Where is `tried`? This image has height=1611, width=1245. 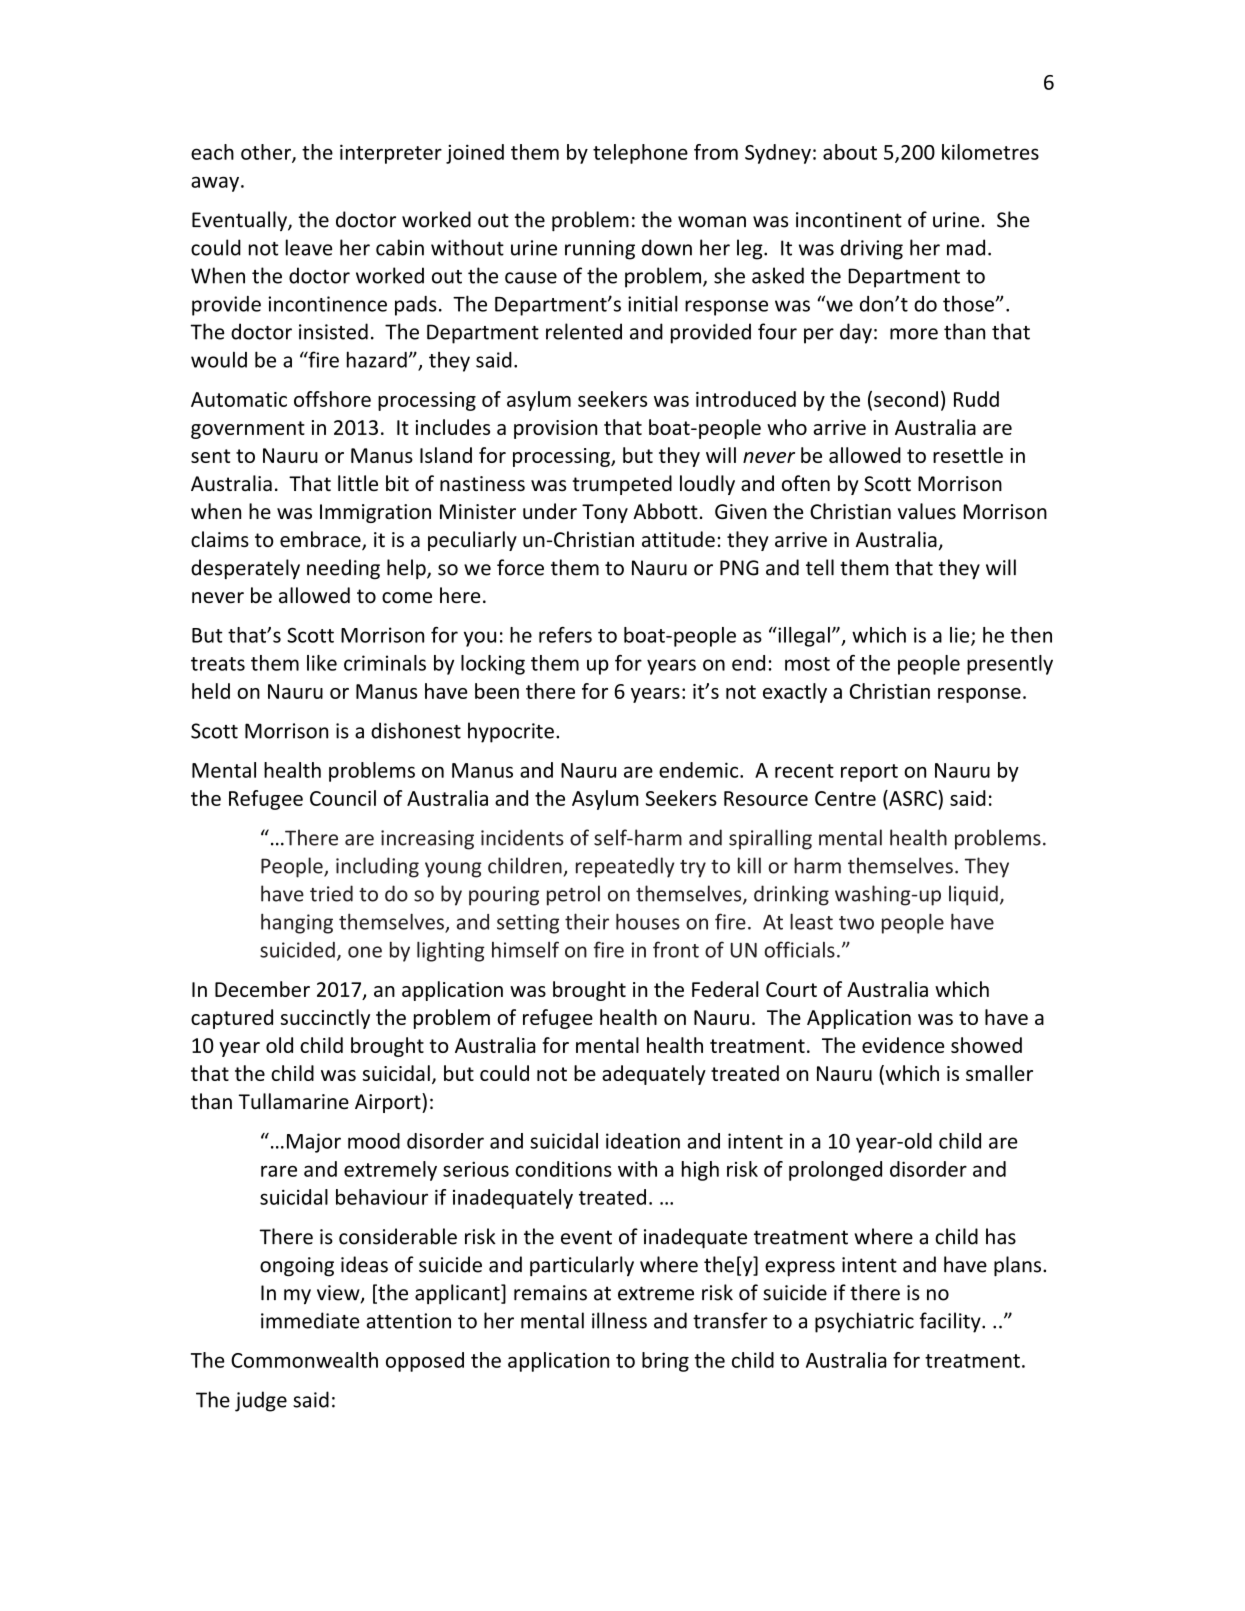
tried is located at coordinates (331, 893).
